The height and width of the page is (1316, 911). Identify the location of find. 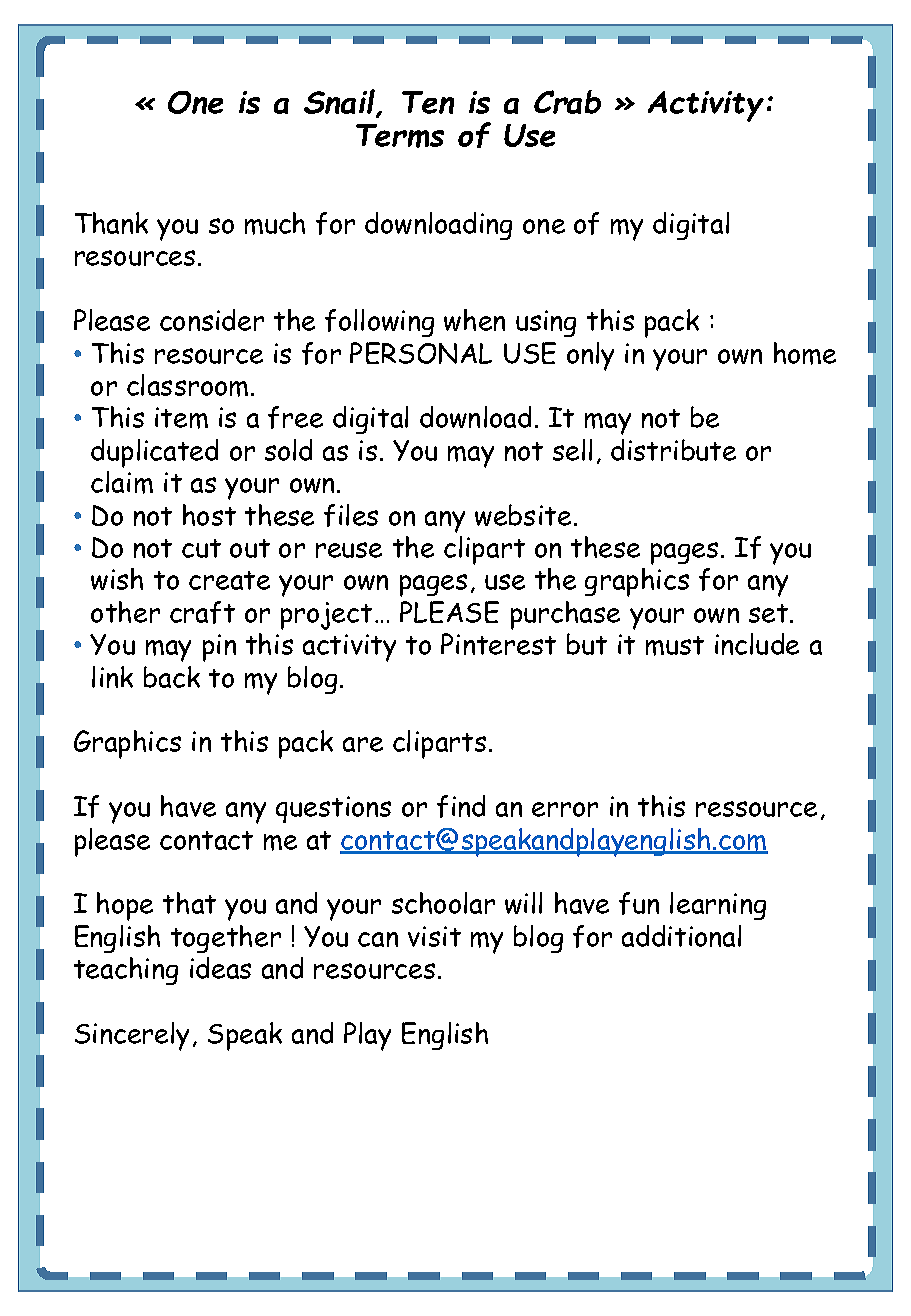
(461, 806).
